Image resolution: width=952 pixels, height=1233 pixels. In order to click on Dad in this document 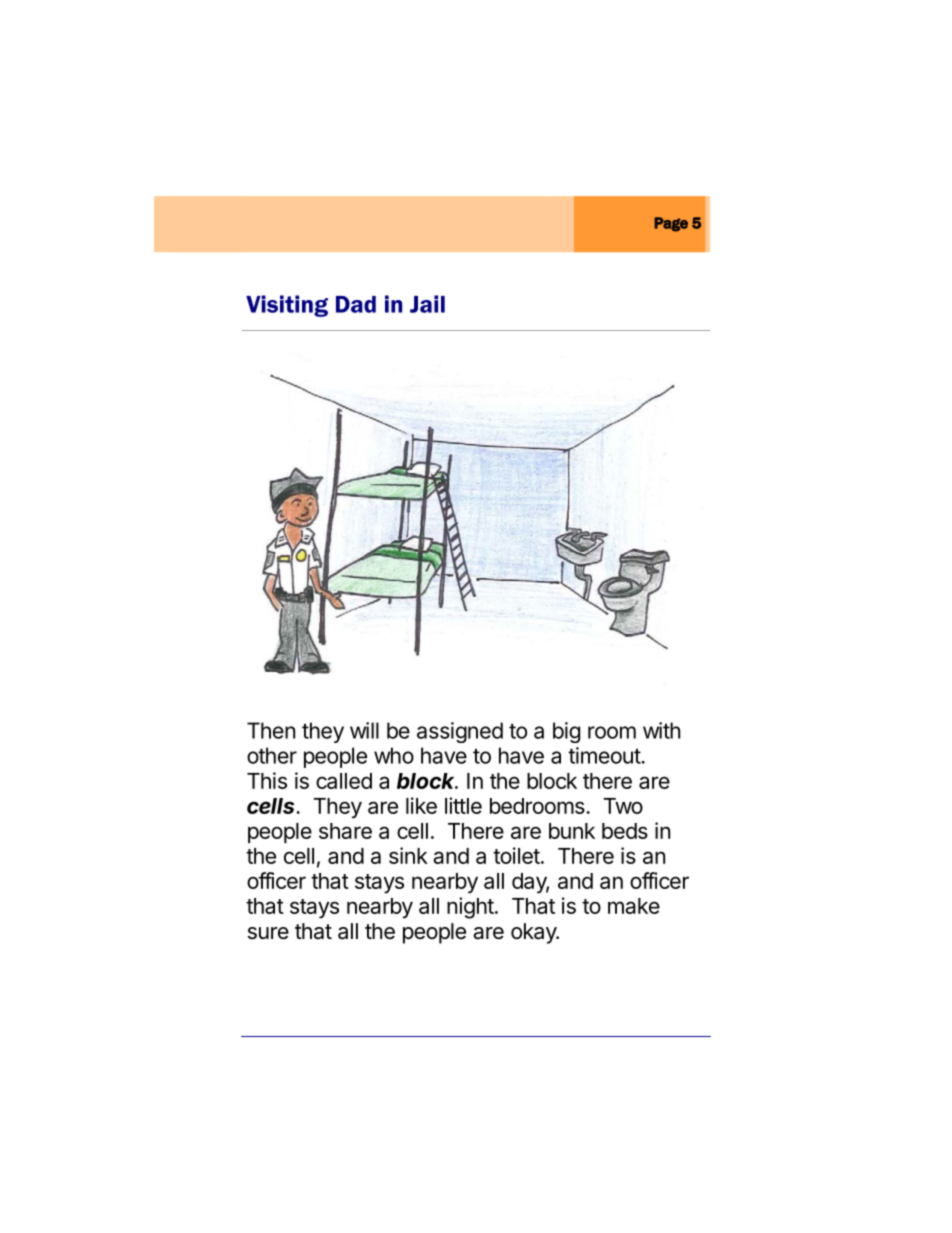, I will do `click(356, 304)`.
